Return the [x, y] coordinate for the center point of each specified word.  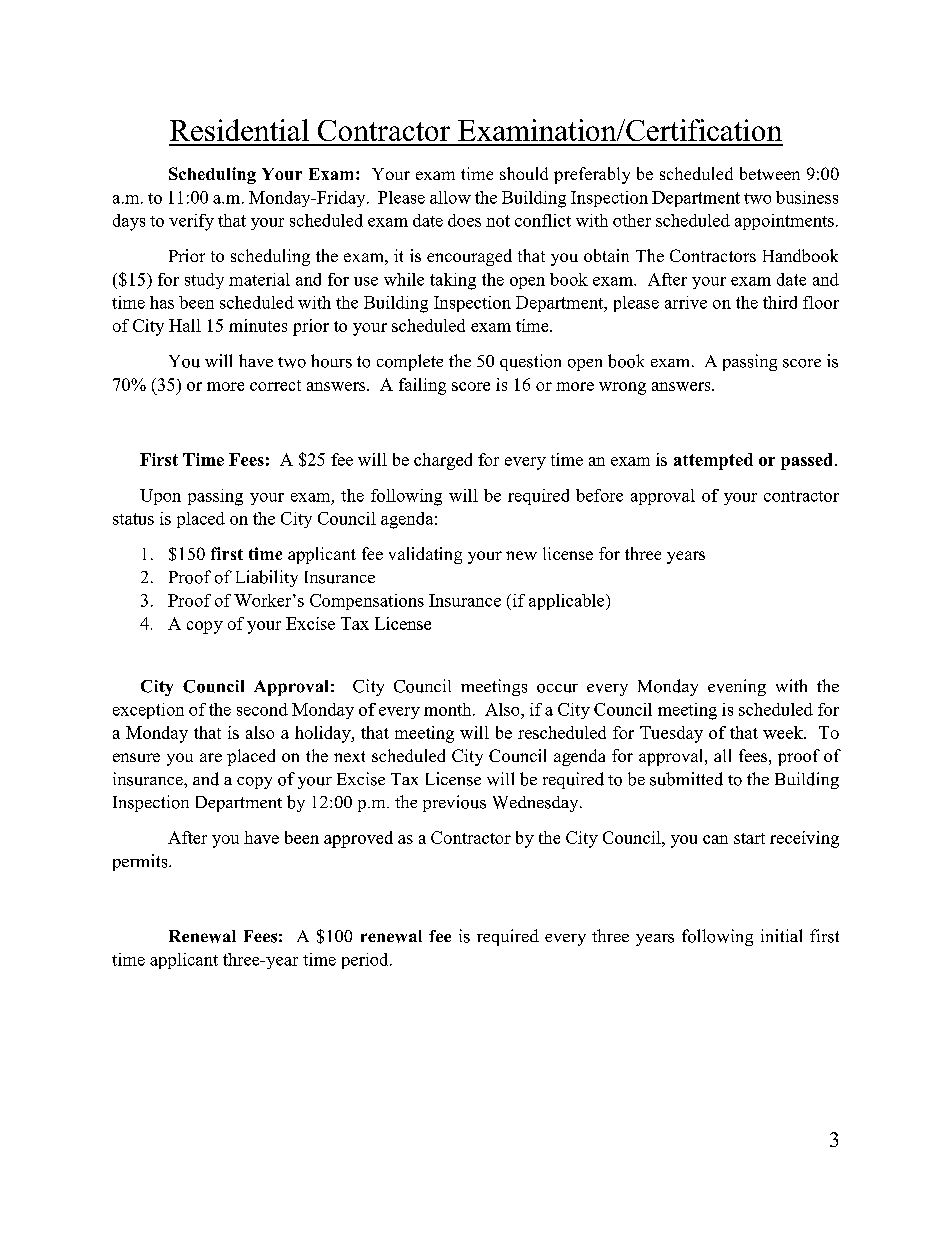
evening [737, 687]
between [770, 173]
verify [191, 222]
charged [443, 461]
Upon [160, 497]
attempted [713, 461]
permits [141, 862]
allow [450, 197]
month [449, 709]
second [262, 709]
